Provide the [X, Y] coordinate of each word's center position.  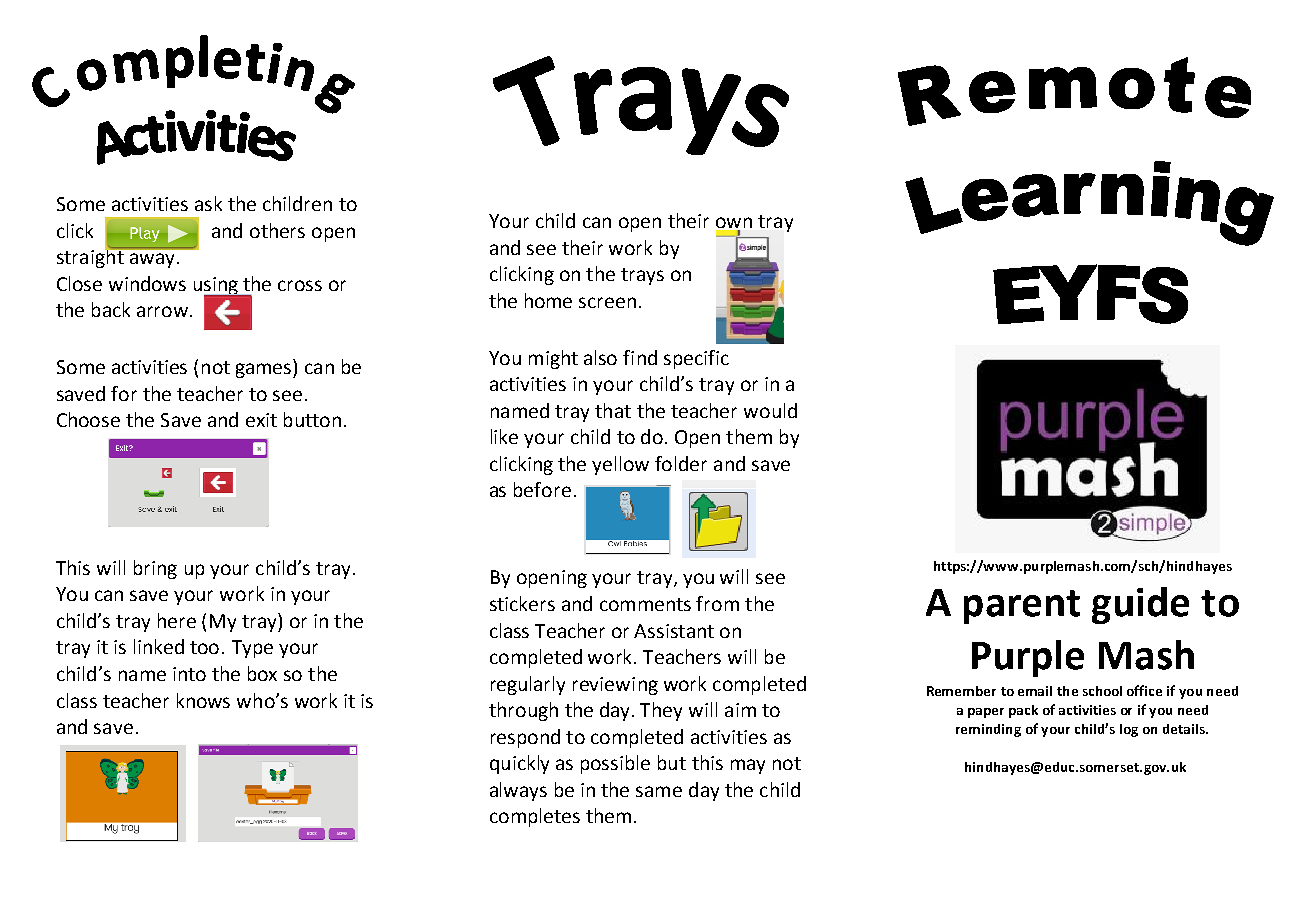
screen [607, 302]
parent [1022, 607]
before [542, 489]
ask [208, 203]
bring [155, 569]
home [548, 300]
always [518, 791]
